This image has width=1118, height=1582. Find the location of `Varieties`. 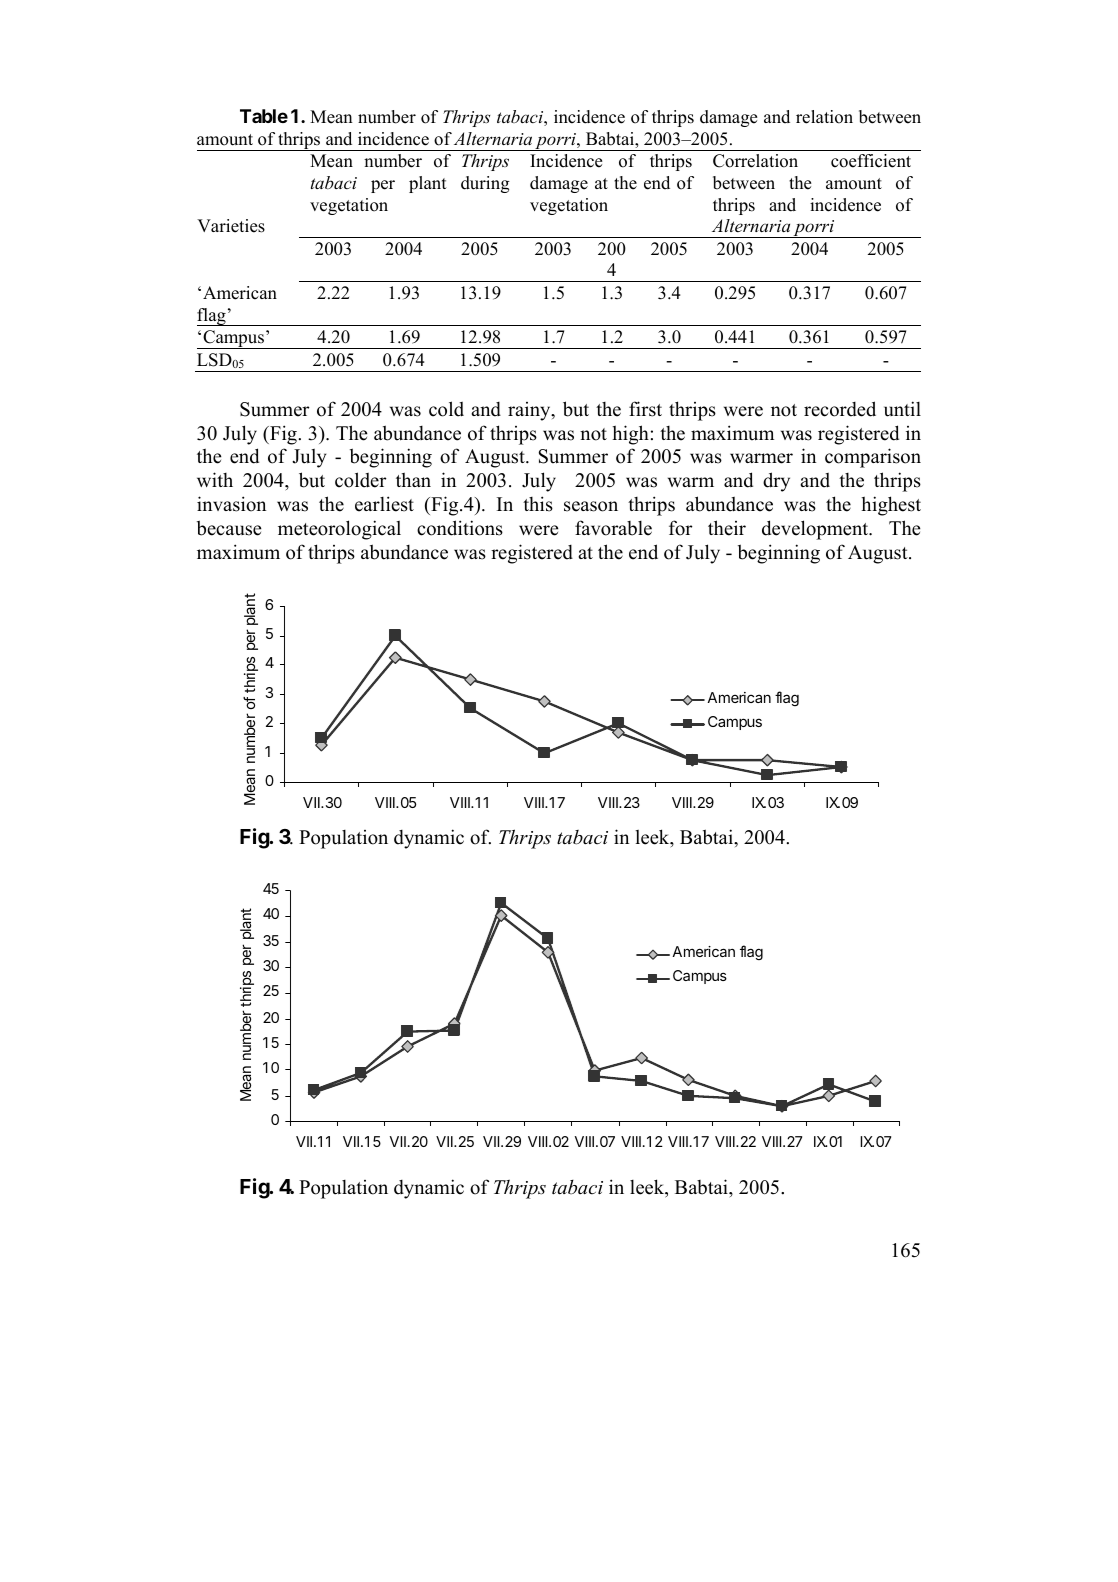

Varieties is located at coordinates (231, 226).
